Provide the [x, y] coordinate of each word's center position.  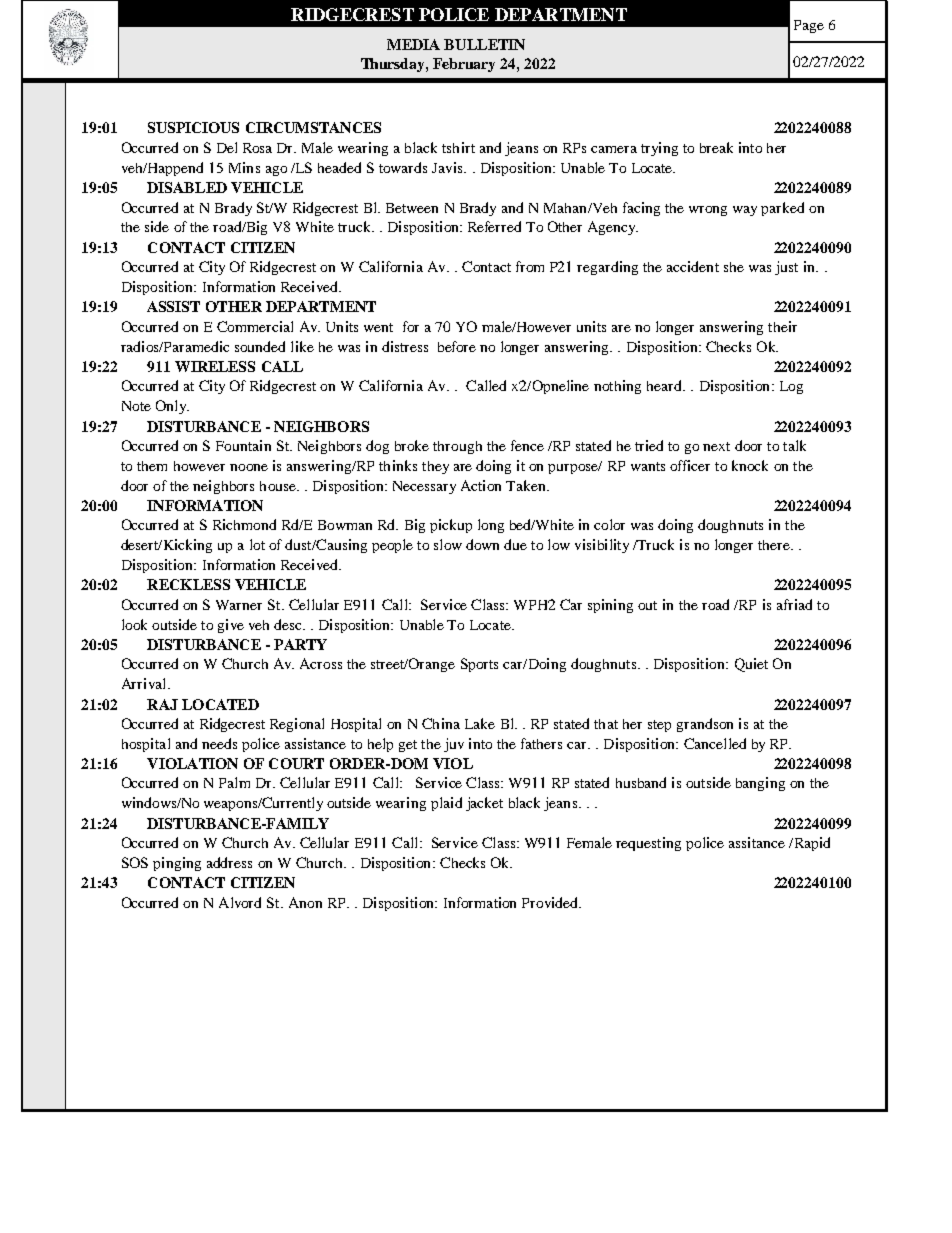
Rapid [811, 844]
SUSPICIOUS [193, 127]
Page [809, 26]
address [229, 862]
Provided [551, 902]
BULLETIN [484, 44]
